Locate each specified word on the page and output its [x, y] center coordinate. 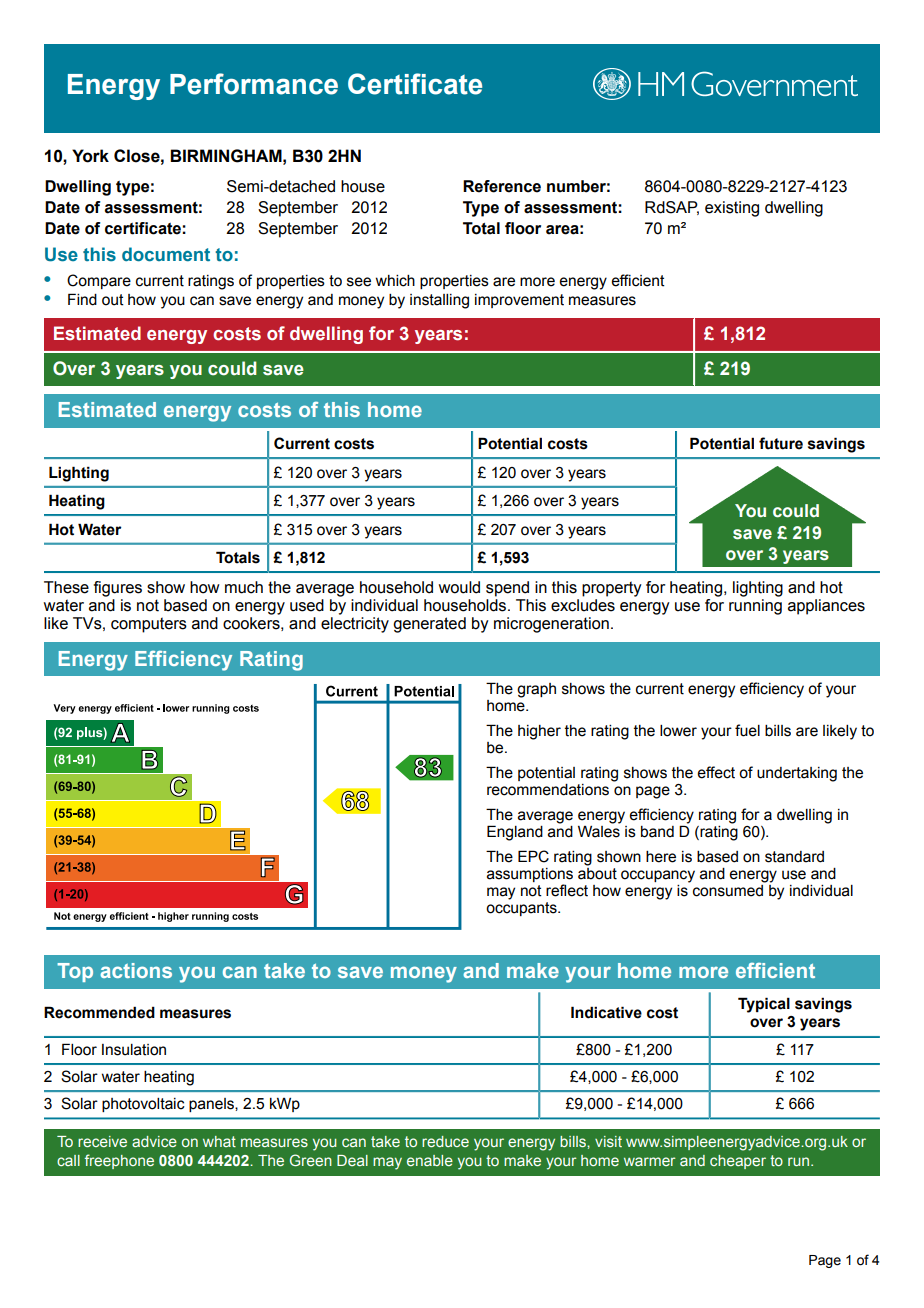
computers [149, 625]
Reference [502, 186]
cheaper [738, 1162]
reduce [445, 1141]
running [755, 607]
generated [429, 625]
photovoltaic [143, 1105]
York [90, 156]
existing [732, 209]
